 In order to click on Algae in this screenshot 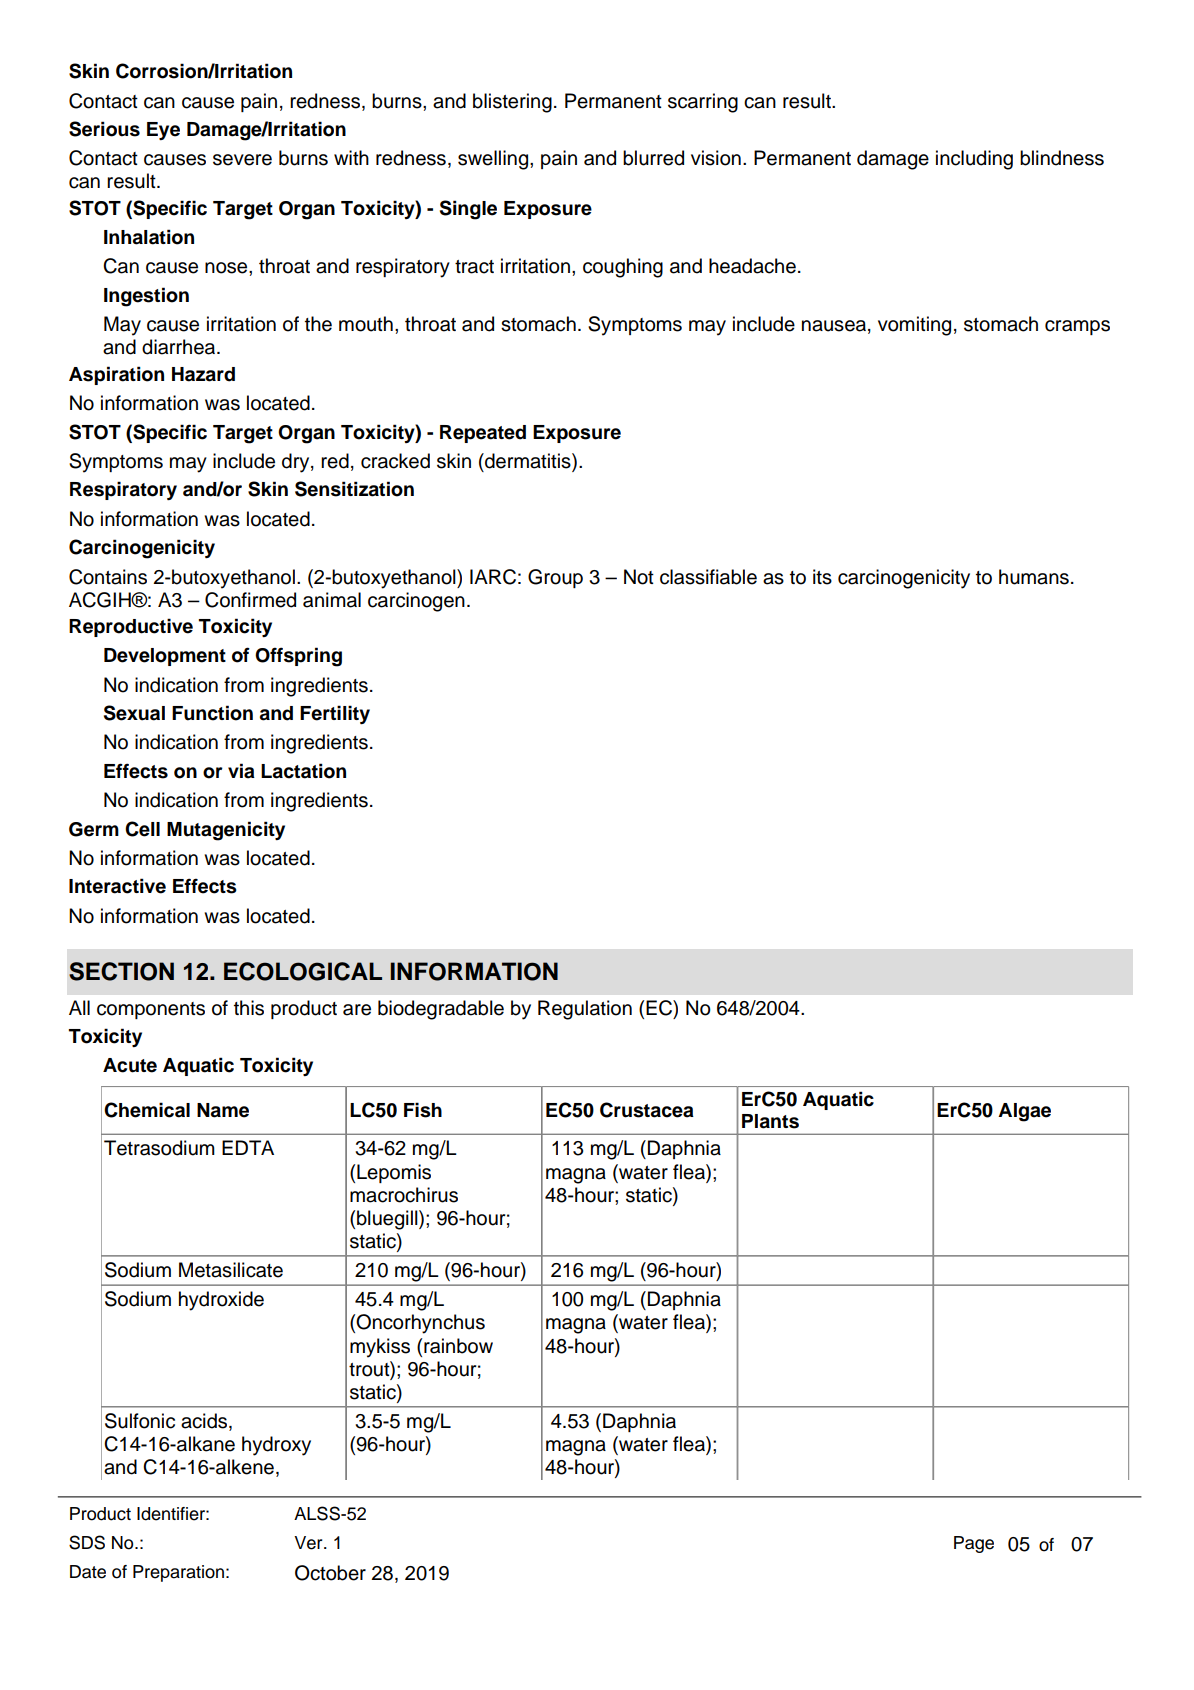, I will do `click(1024, 1112)`.
